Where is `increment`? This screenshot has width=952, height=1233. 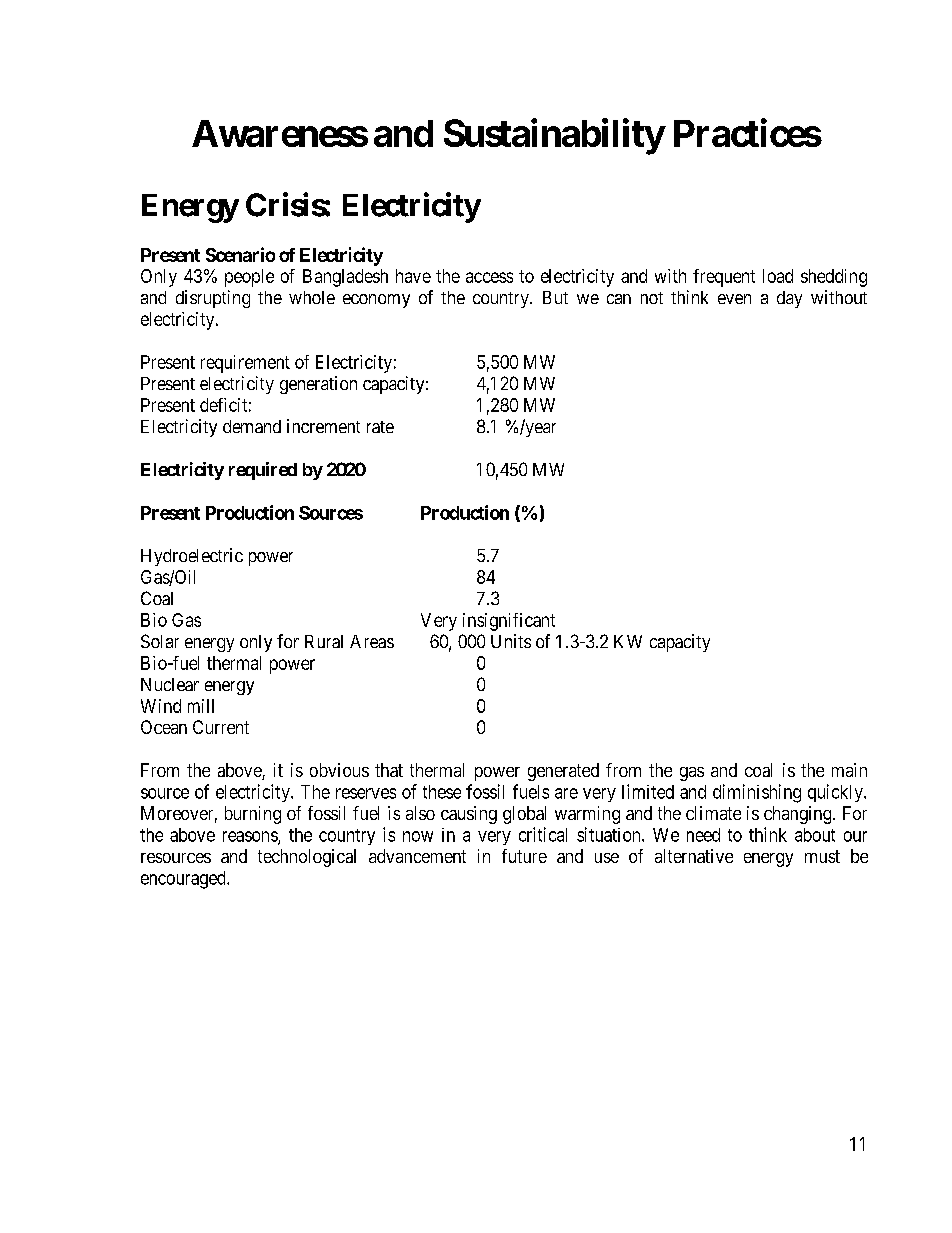
increment is located at coordinates (323, 426).
